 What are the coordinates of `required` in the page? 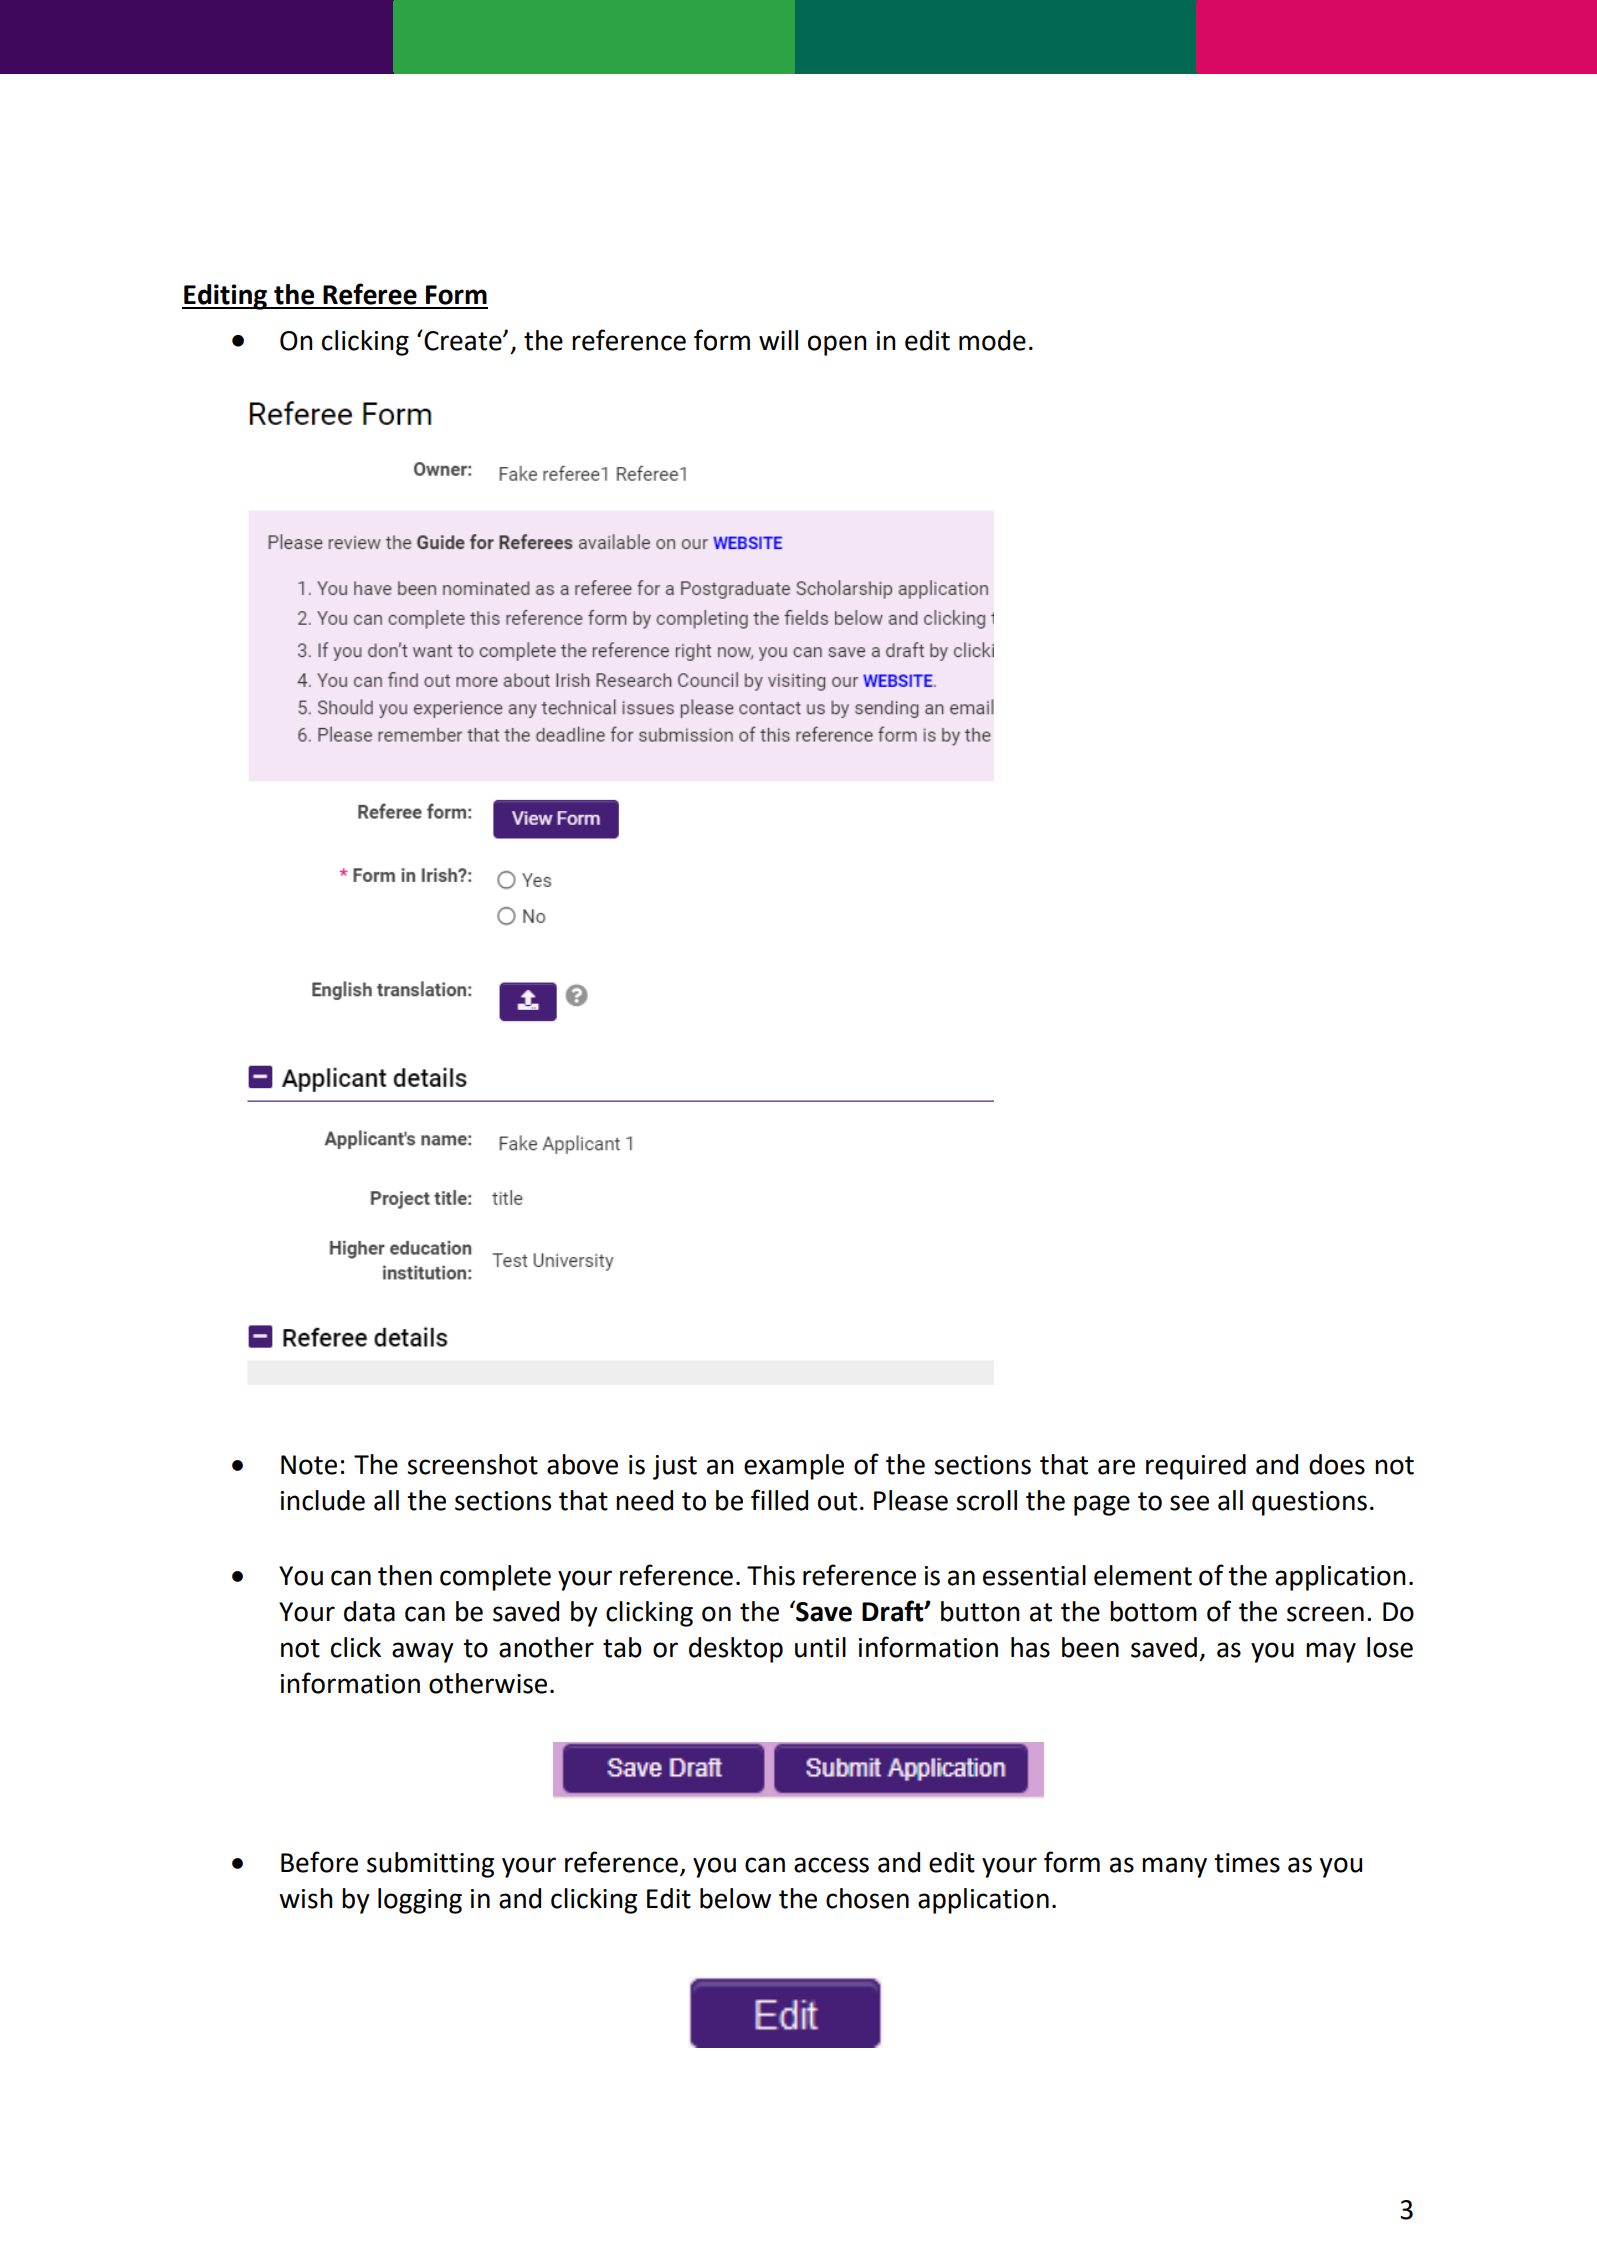 It's located at (1196, 1467).
